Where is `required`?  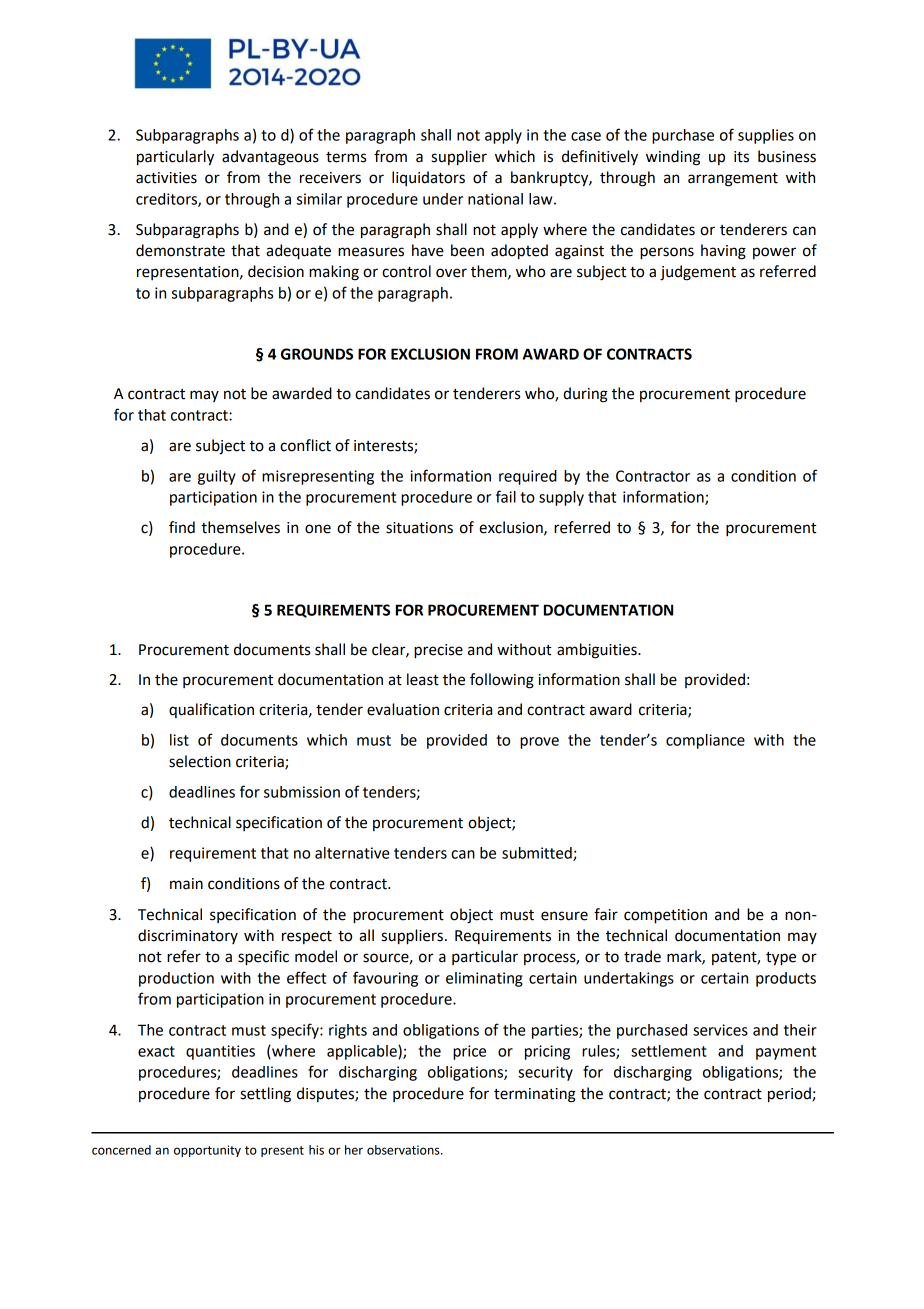
required is located at coordinates (528, 477).
